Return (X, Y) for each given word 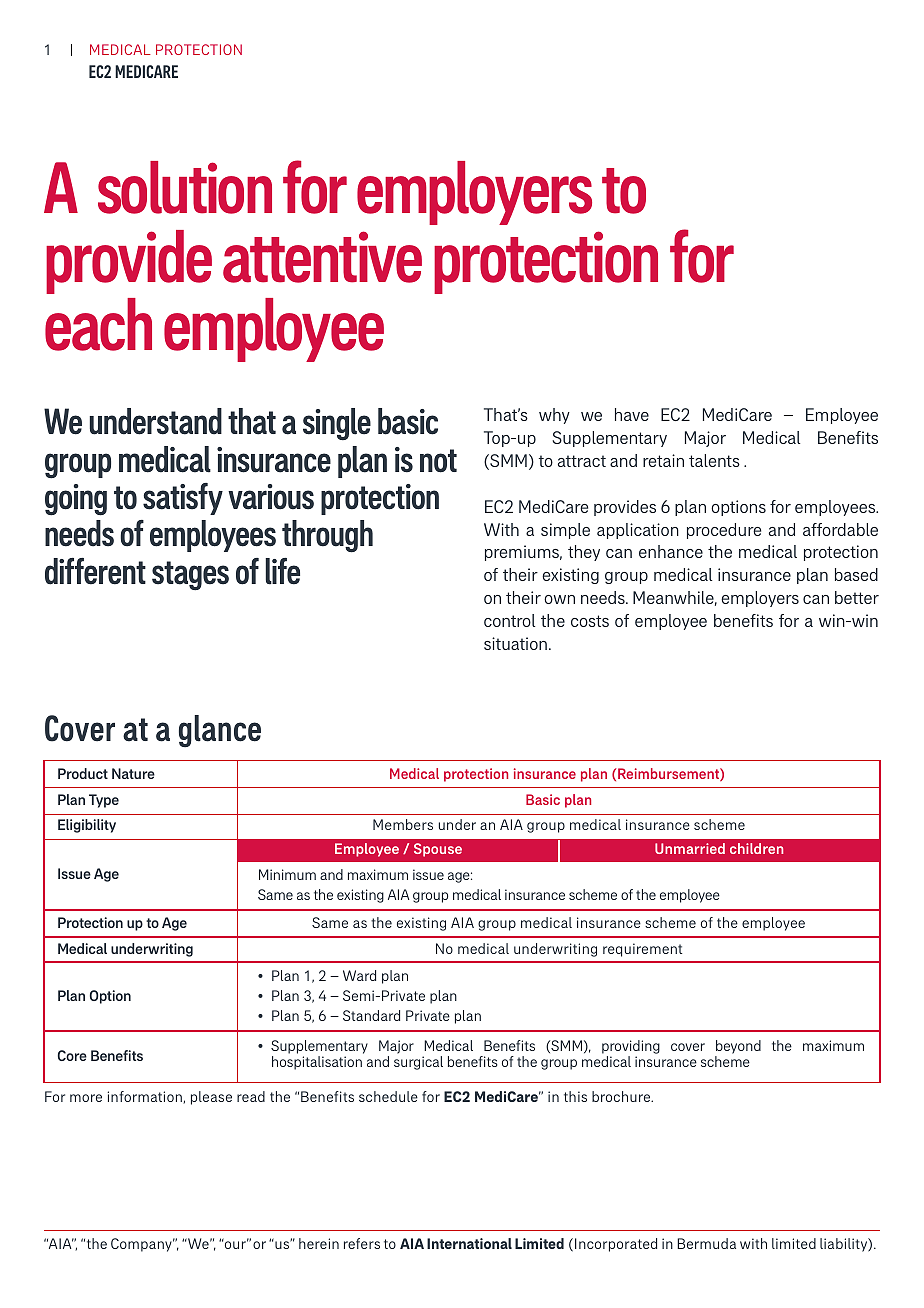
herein (319, 1243)
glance (220, 731)
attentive (322, 257)
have (632, 414)
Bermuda (706, 1243)
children (756, 848)
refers (362, 1243)
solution (185, 187)
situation (515, 643)
